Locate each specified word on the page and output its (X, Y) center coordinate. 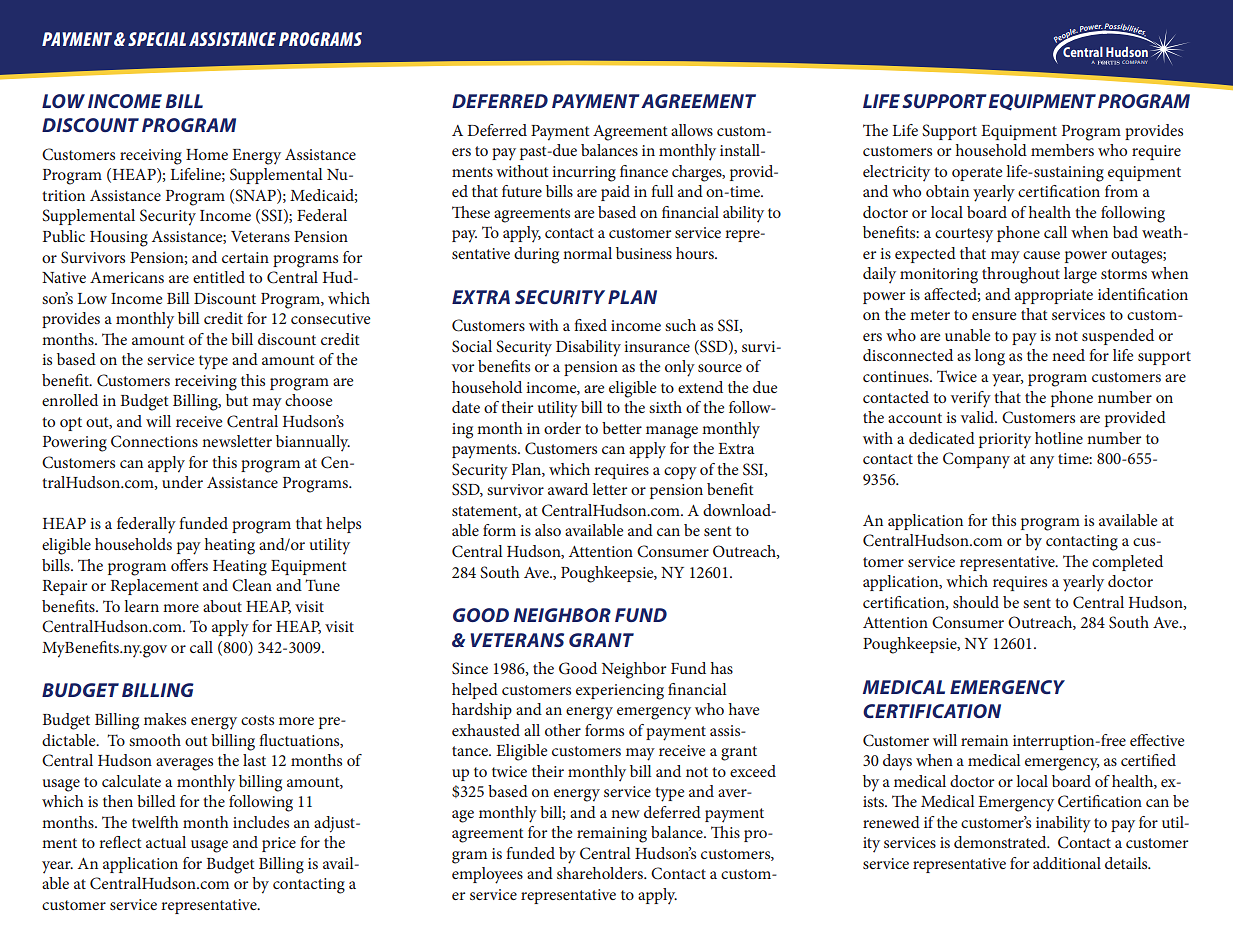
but (237, 400)
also (548, 530)
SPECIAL (157, 39)
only (680, 368)
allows (692, 130)
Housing (119, 239)
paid (615, 193)
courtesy (964, 235)
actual (166, 842)
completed (1127, 563)
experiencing (620, 692)
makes (165, 719)
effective (1157, 740)
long (990, 357)
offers (189, 565)
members (1062, 150)
